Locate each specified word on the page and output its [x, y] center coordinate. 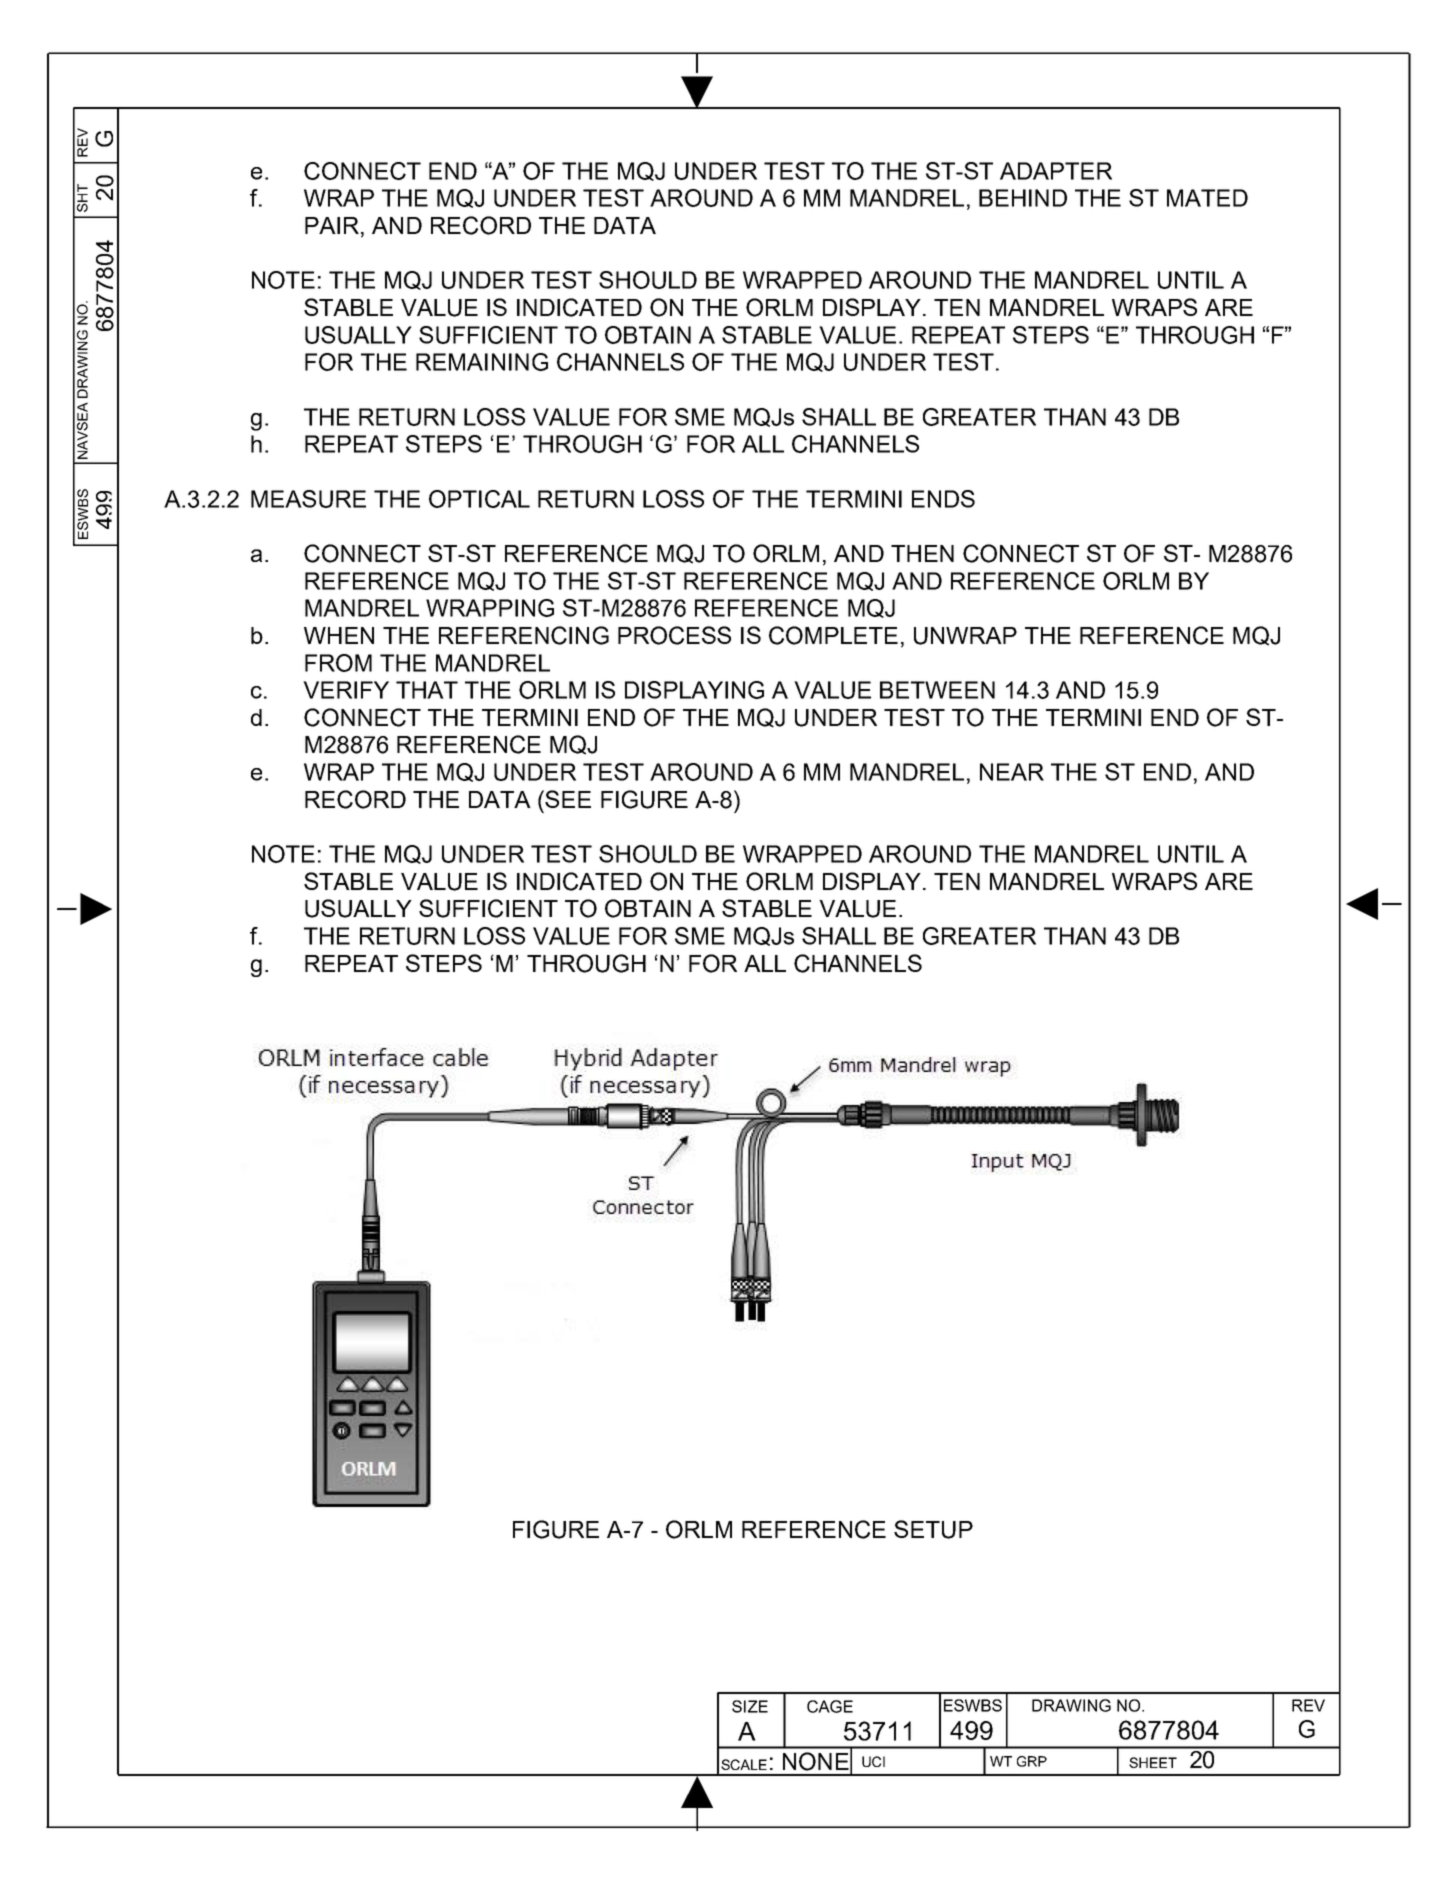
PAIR [332, 225]
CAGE [830, 1706]
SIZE [750, 1706]
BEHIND [1023, 198]
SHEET [1153, 1762]
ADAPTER [1056, 171]
